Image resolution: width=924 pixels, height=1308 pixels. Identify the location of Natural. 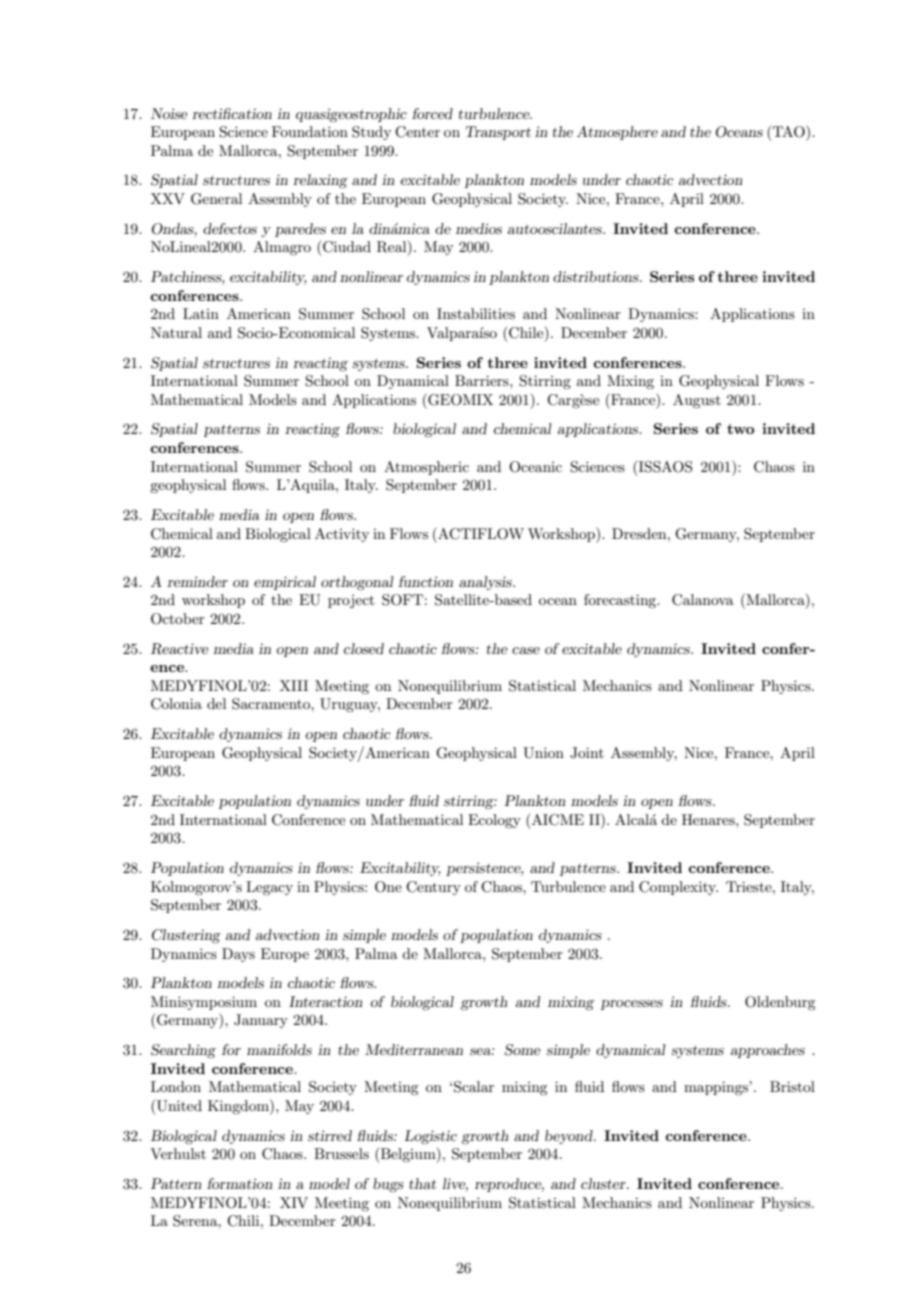
(176, 332).
